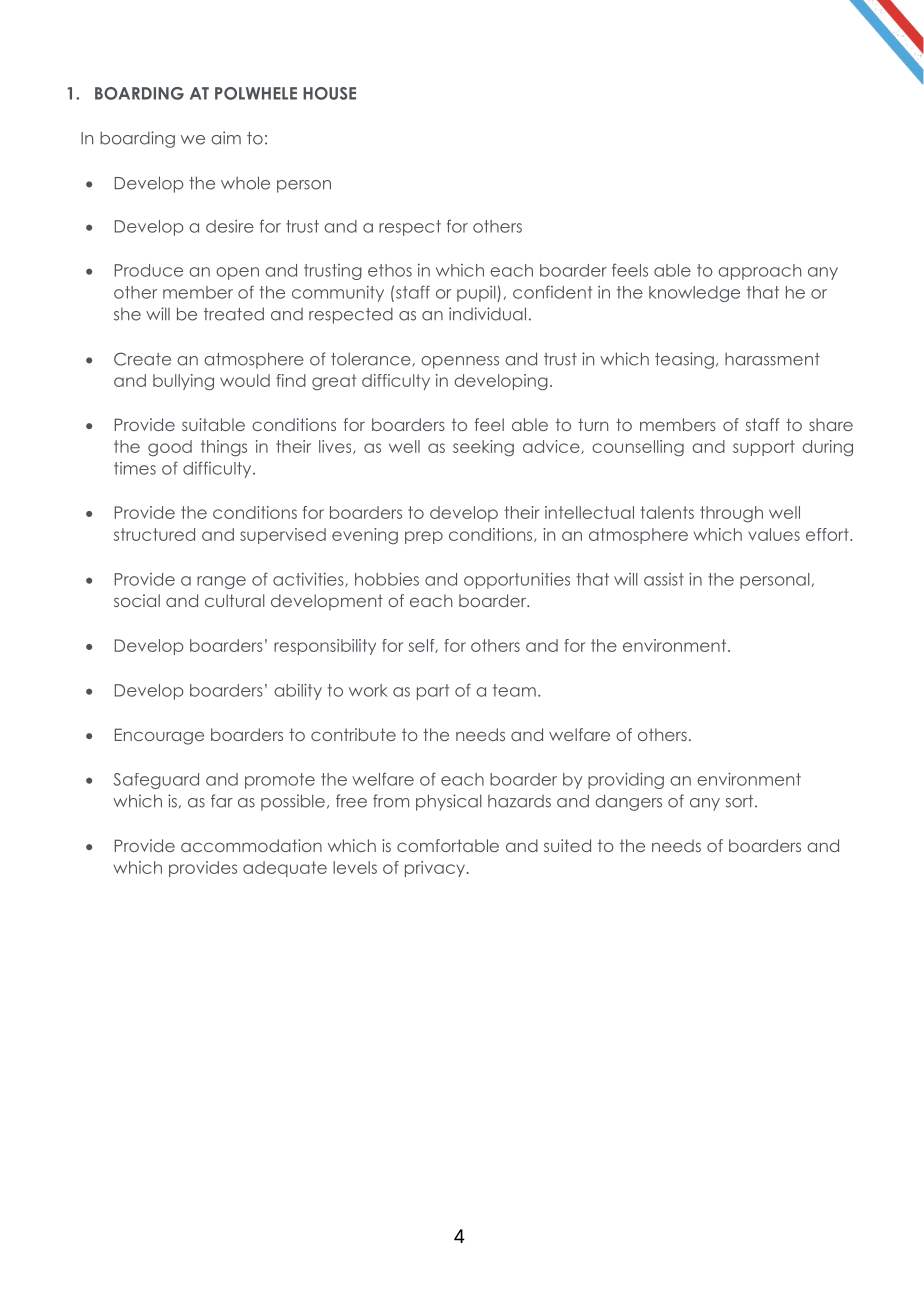 Image resolution: width=924 pixels, height=1310 pixels. What do you see at coordinates (731, 514) in the screenshot?
I see `through` at bounding box center [731, 514].
